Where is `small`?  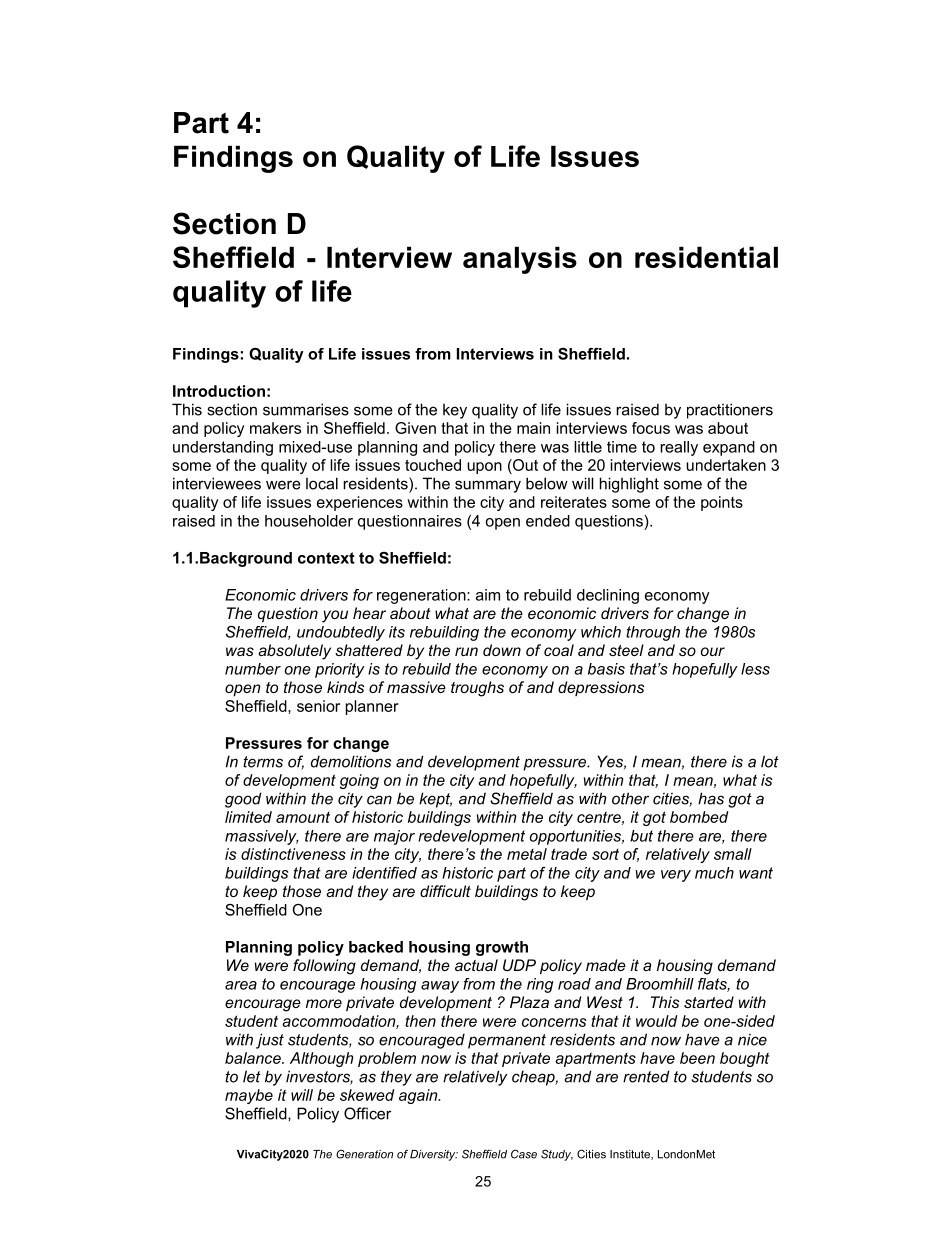
small is located at coordinates (733, 854).
